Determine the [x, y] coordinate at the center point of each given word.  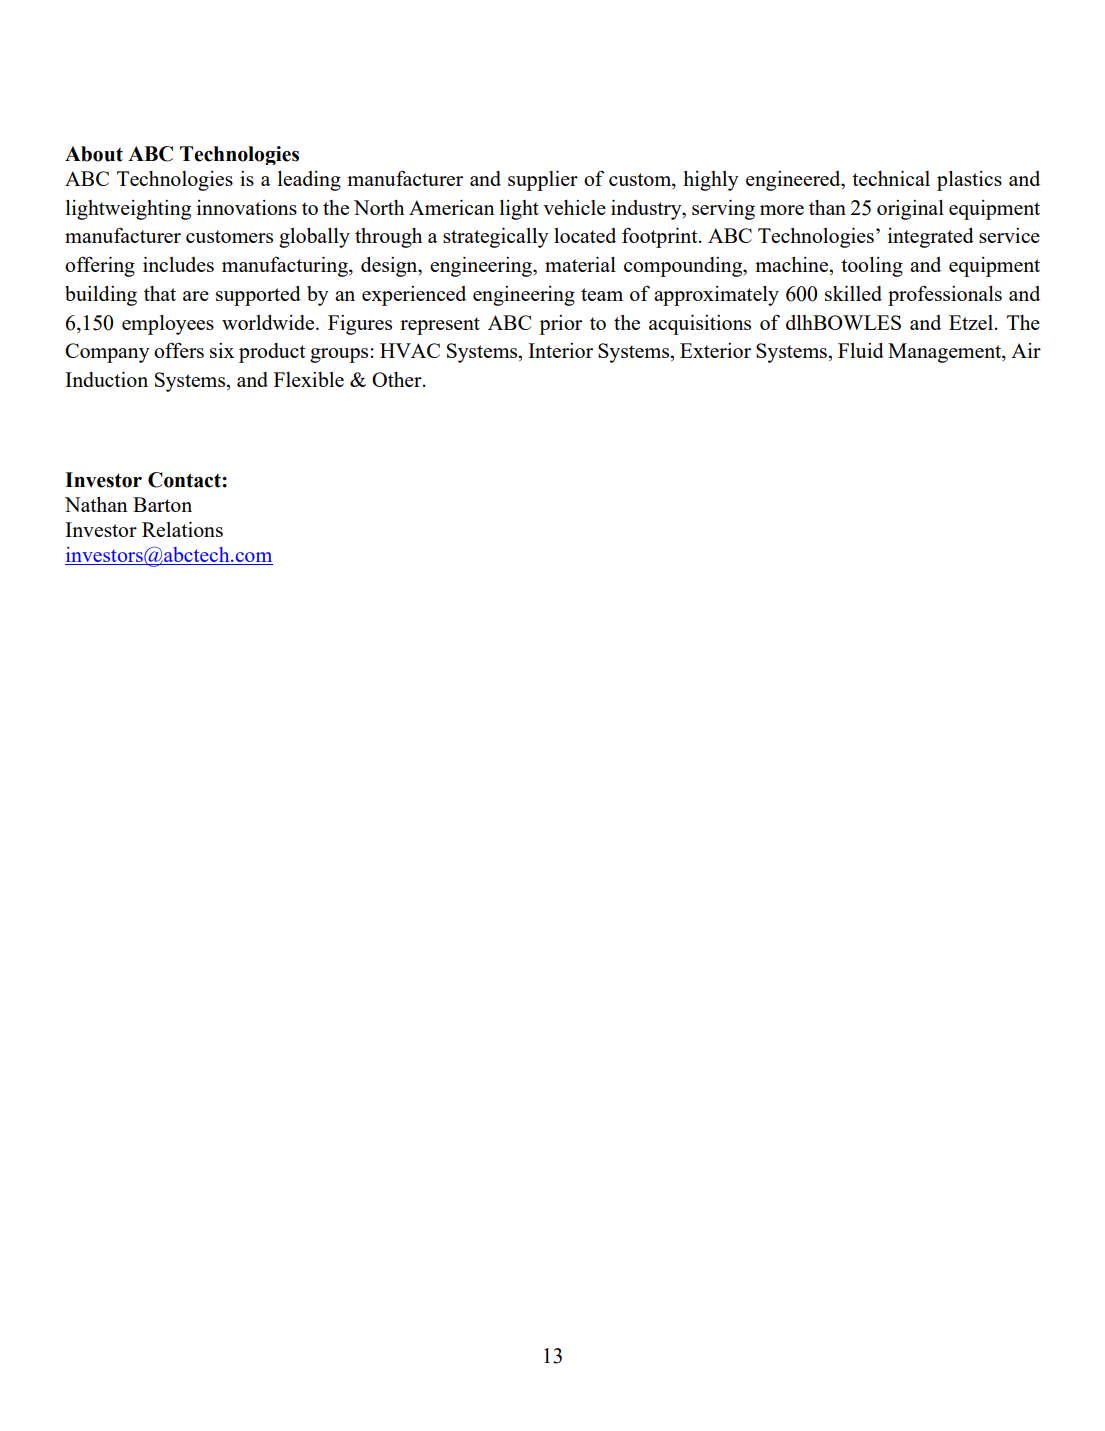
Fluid [861, 350]
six [222, 350]
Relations [182, 529]
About [94, 154]
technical [891, 178]
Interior [560, 350]
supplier [543, 181]
